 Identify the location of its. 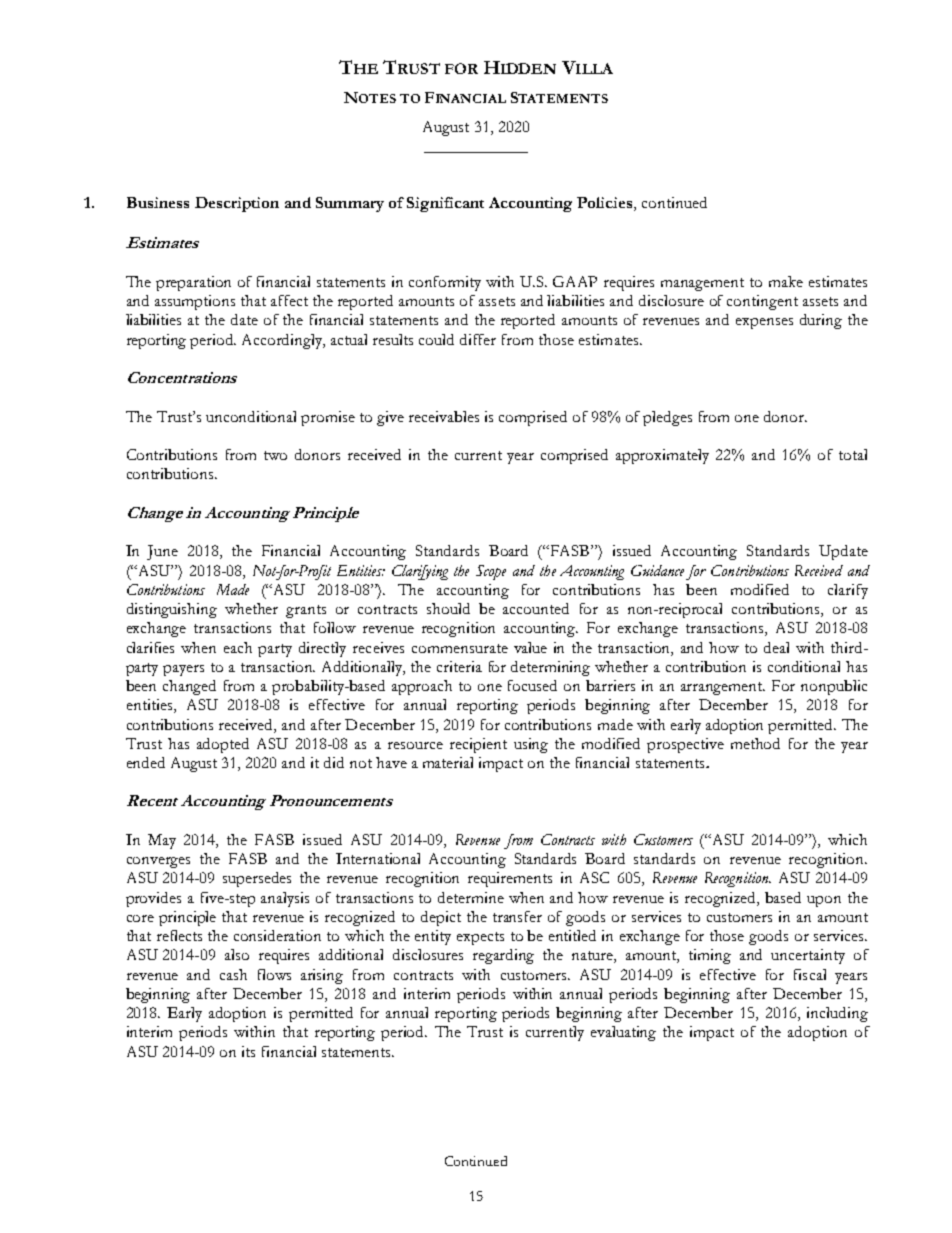
(248, 1051).
